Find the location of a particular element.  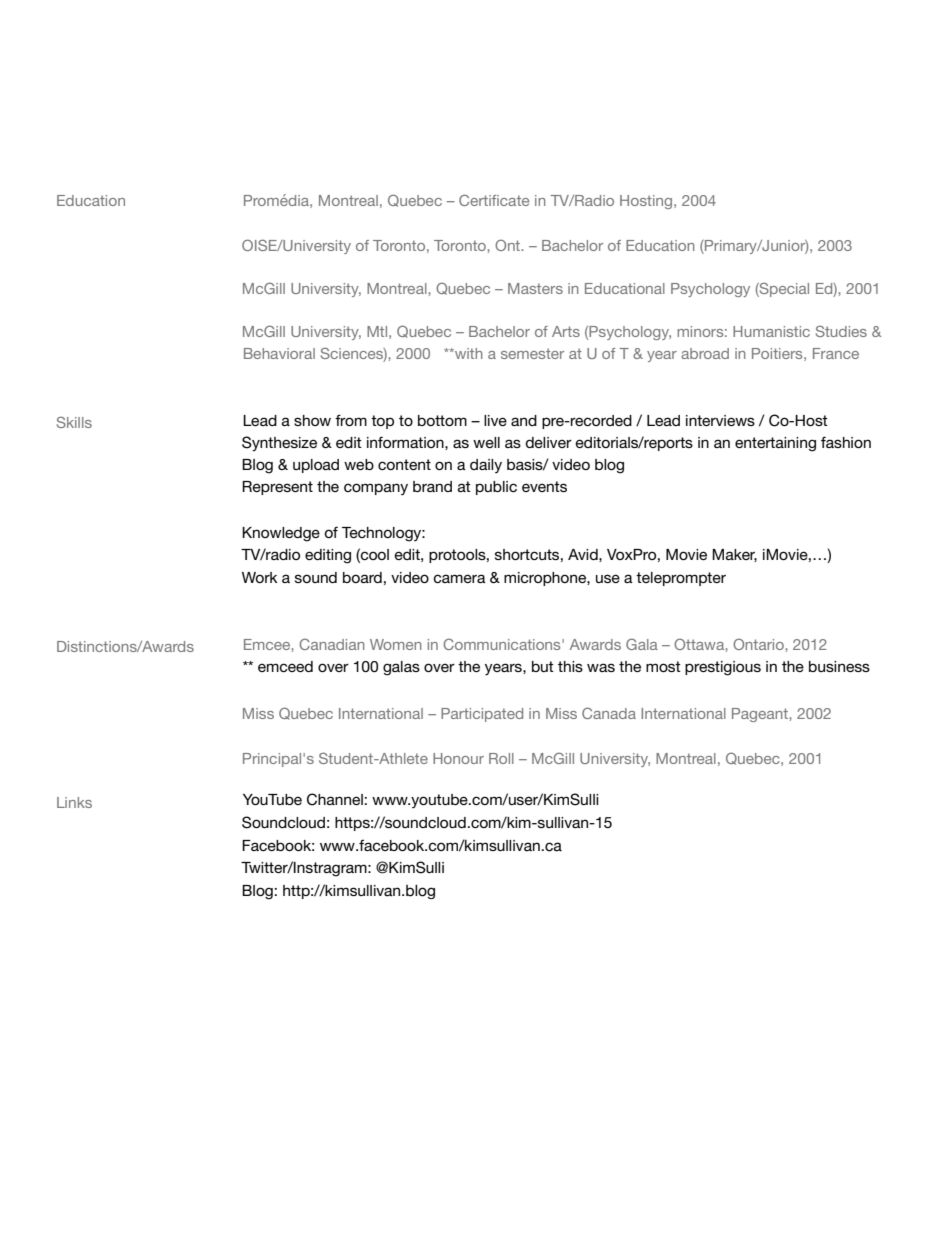

Links is located at coordinates (74, 802).
